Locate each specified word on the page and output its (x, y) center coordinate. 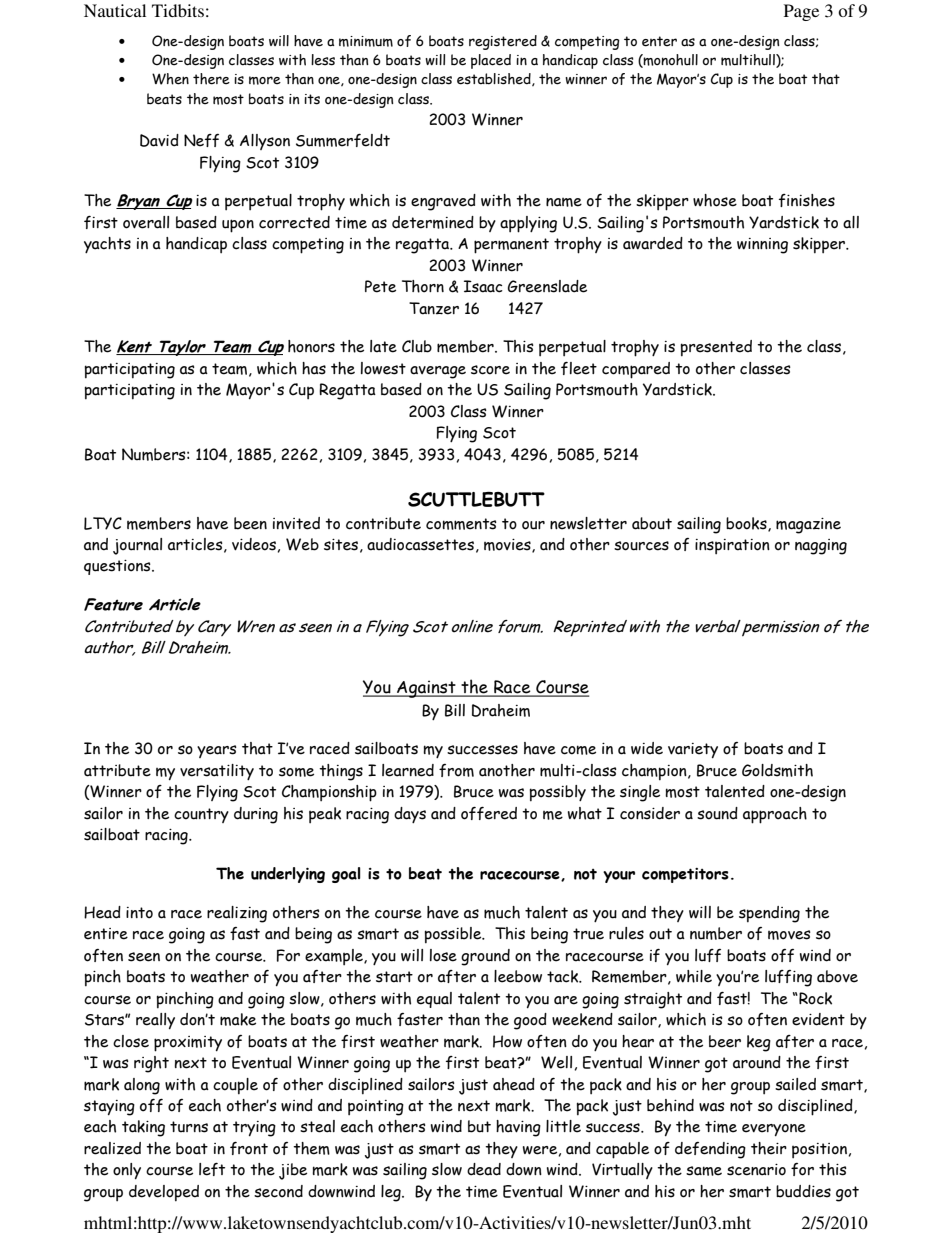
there (211, 79)
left (212, 1169)
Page (801, 12)
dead (484, 1169)
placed (491, 61)
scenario (756, 1170)
